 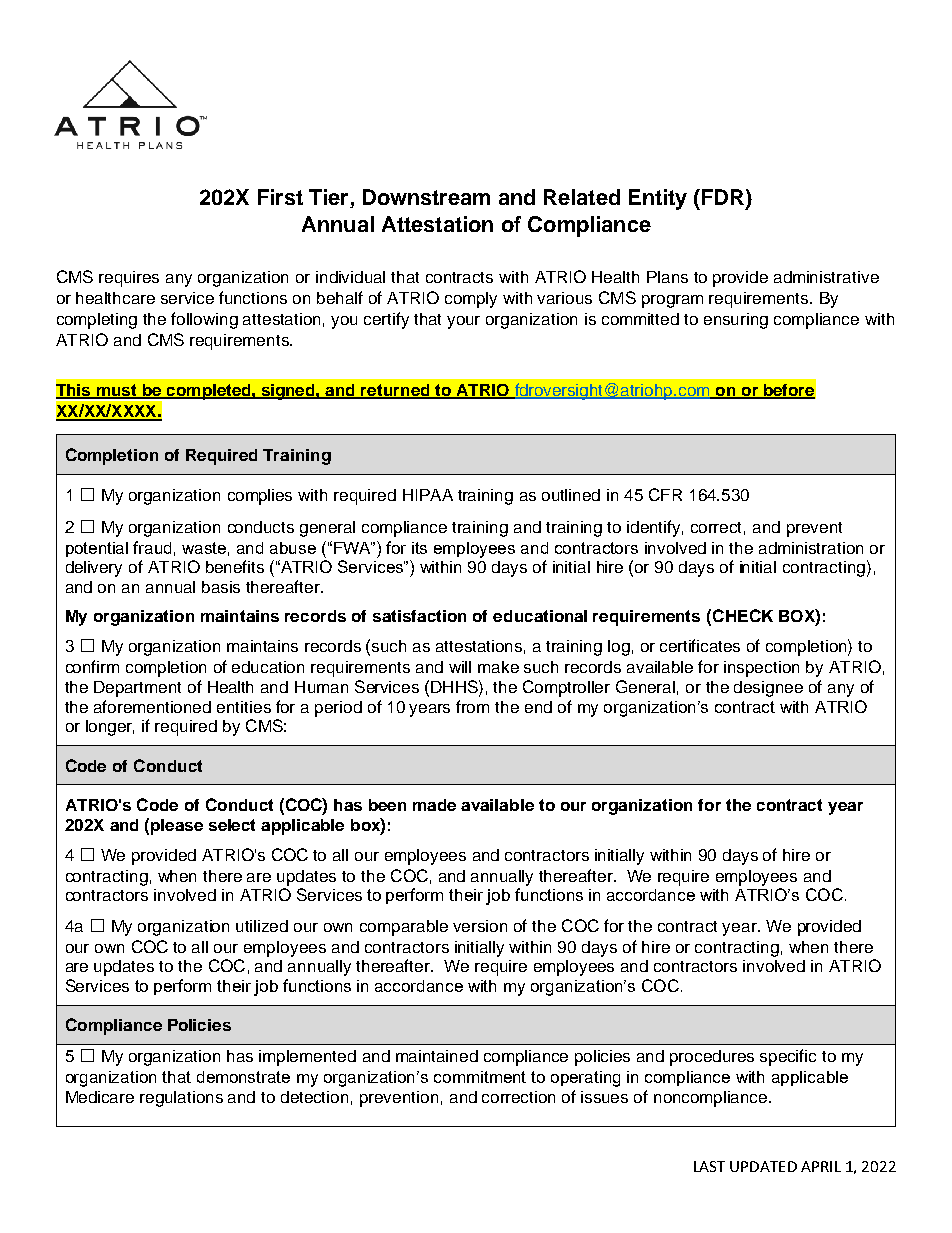 What do you see at coordinates (426, 197) in the page?
I see `Downstream` at bounding box center [426, 197].
